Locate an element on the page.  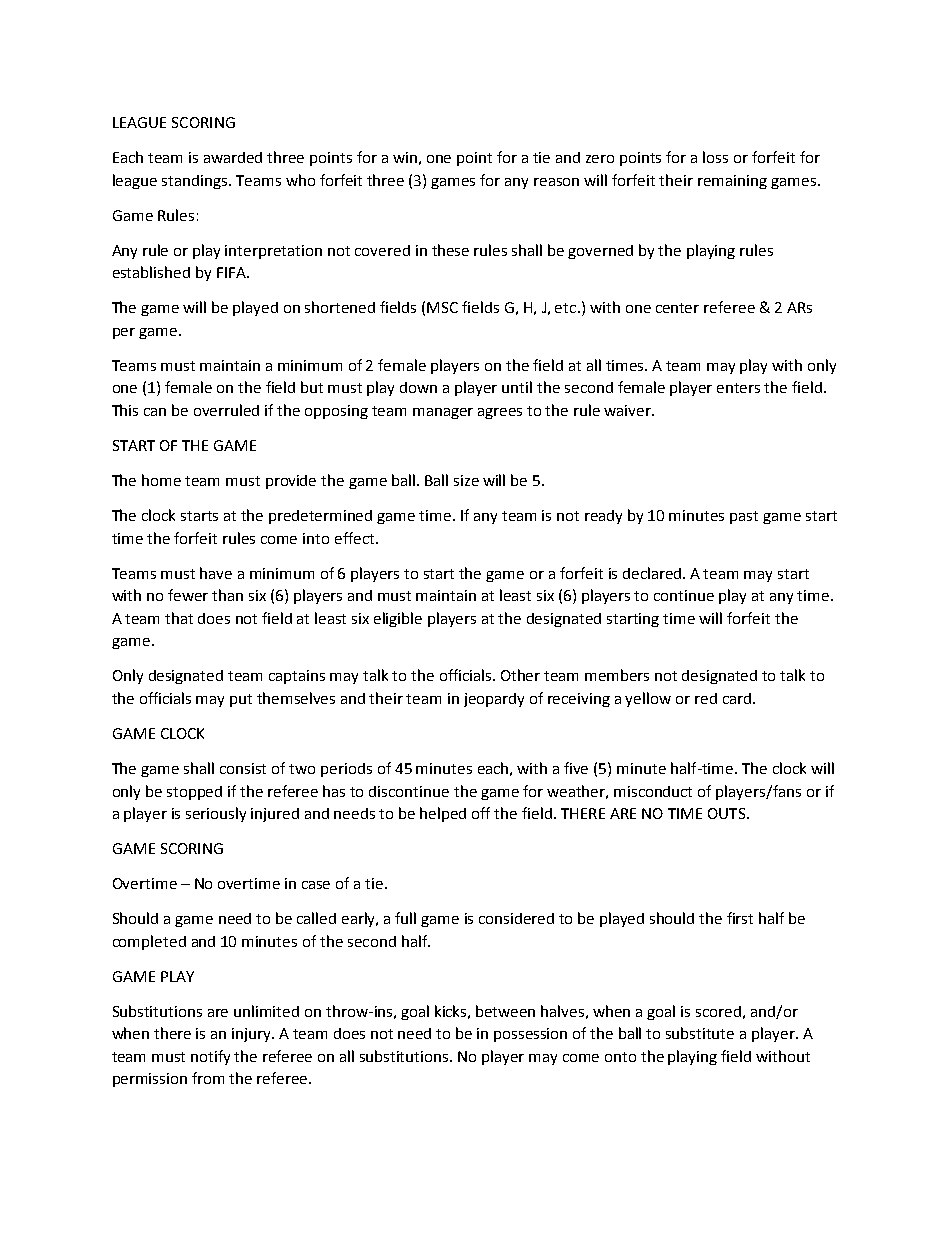
ready is located at coordinates (603, 517).
